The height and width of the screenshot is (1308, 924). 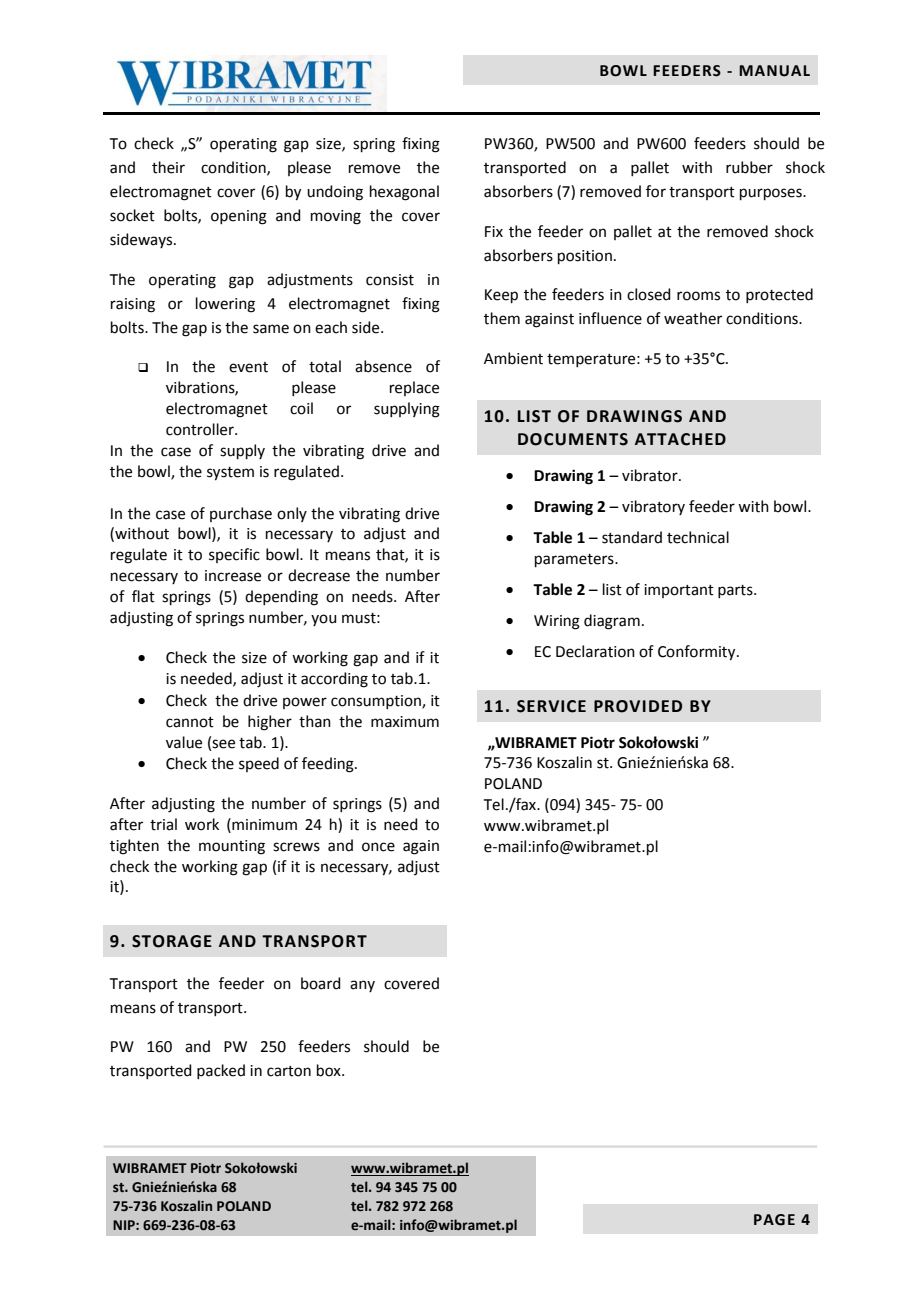 I want to click on packed, so click(x=221, y=1071).
